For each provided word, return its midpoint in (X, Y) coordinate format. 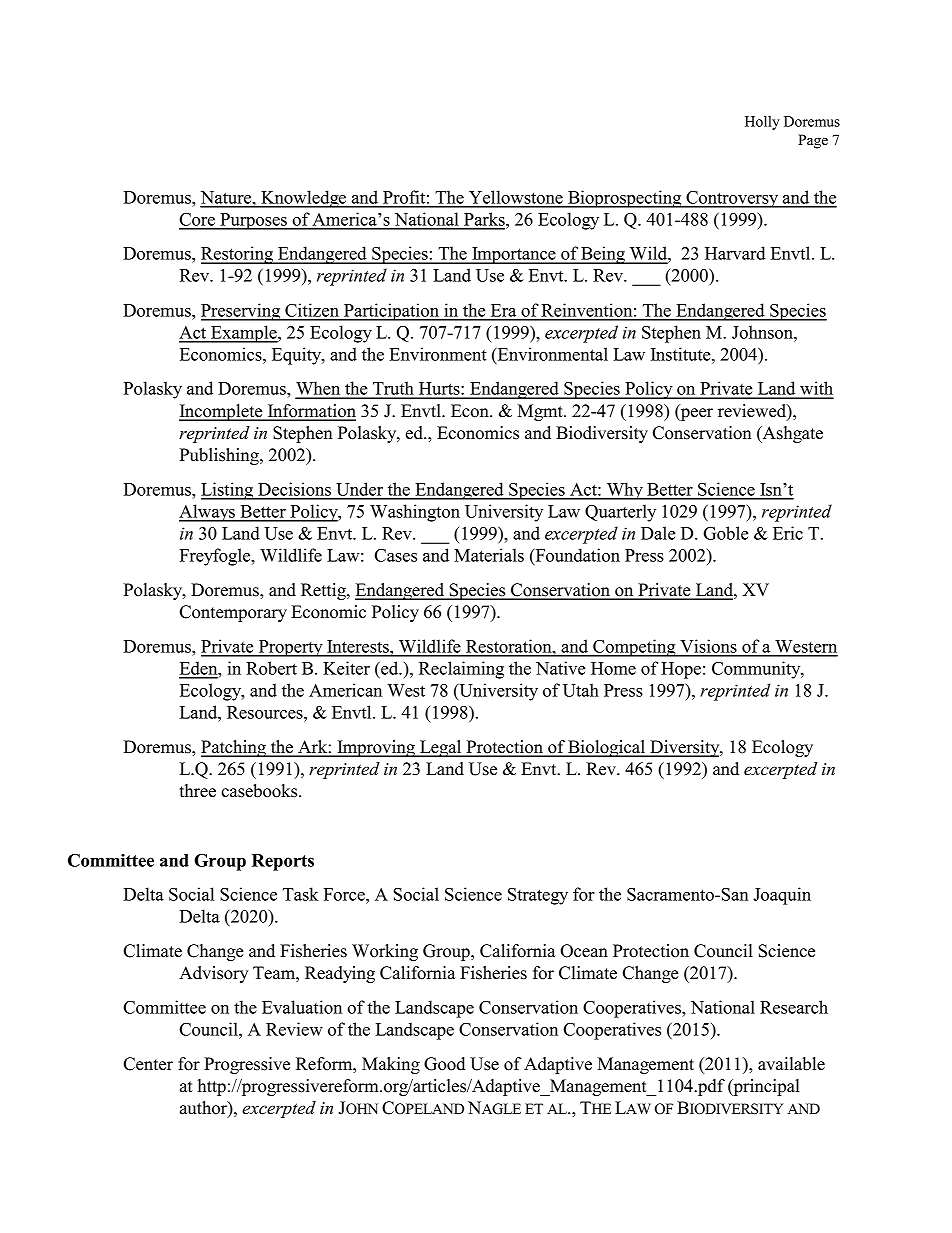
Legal (441, 748)
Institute (682, 354)
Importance (514, 255)
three (197, 791)
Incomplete (222, 412)
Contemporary (233, 613)
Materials (489, 555)
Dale (658, 533)
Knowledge (303, 199)
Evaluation (302, 1007)
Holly (762, 123)
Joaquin (782, 896)
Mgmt (541, 412)
